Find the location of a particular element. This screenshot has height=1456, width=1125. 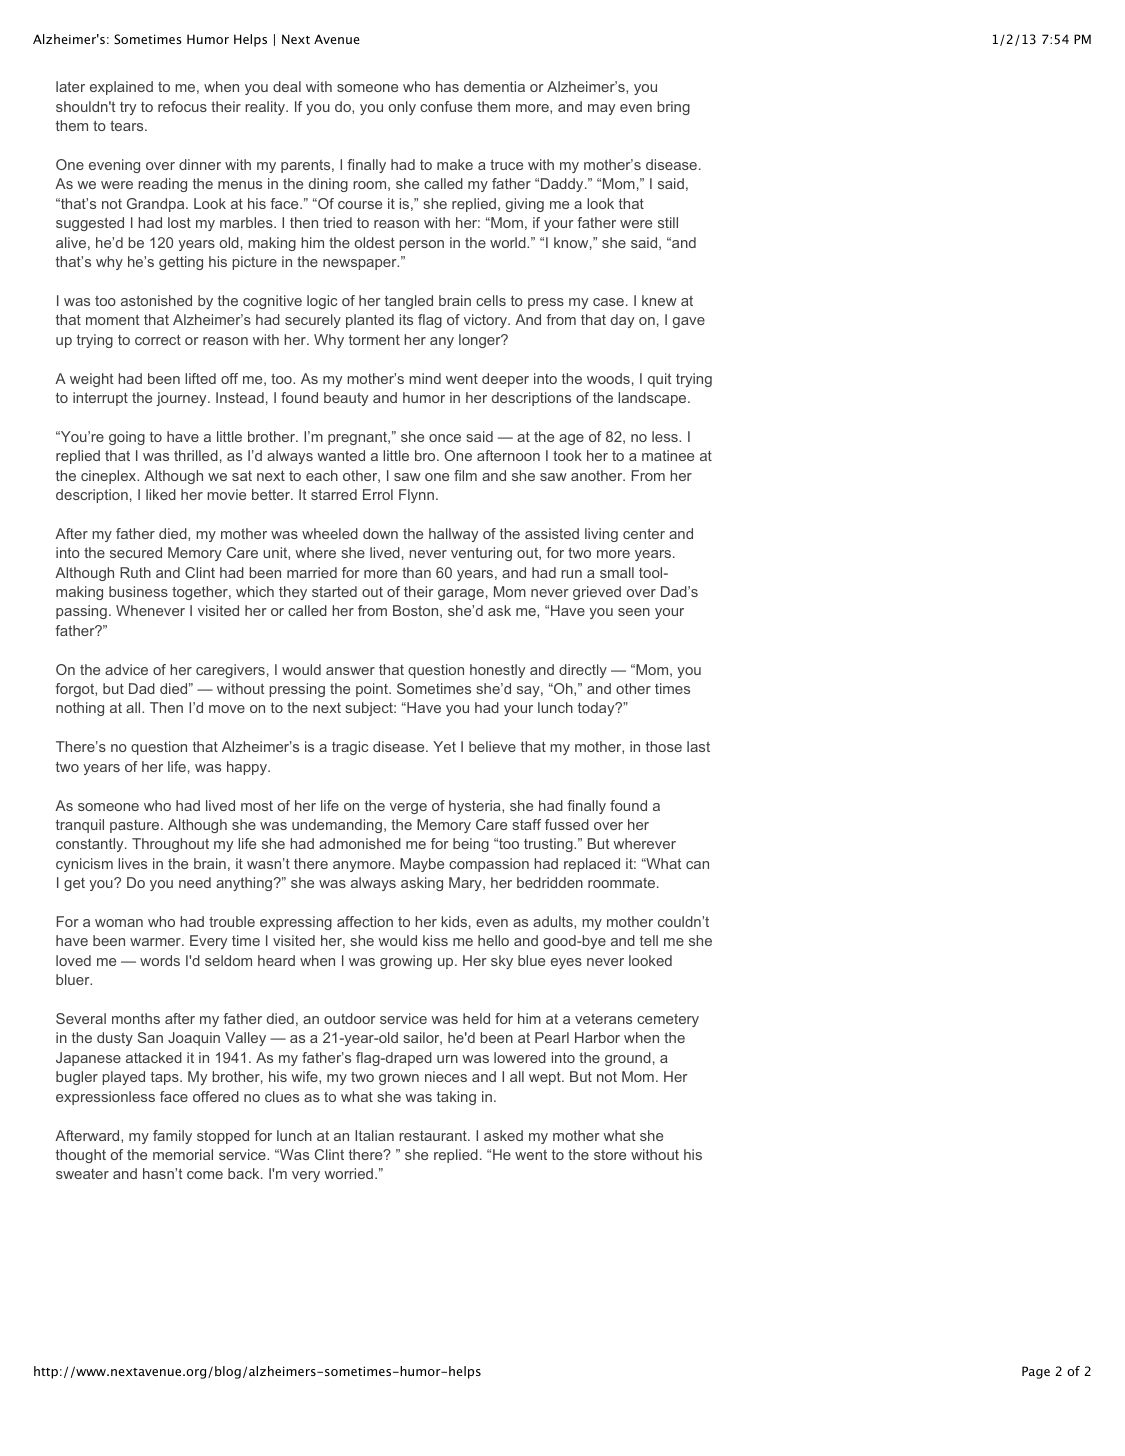

can is located at coordinates (697, 865).
